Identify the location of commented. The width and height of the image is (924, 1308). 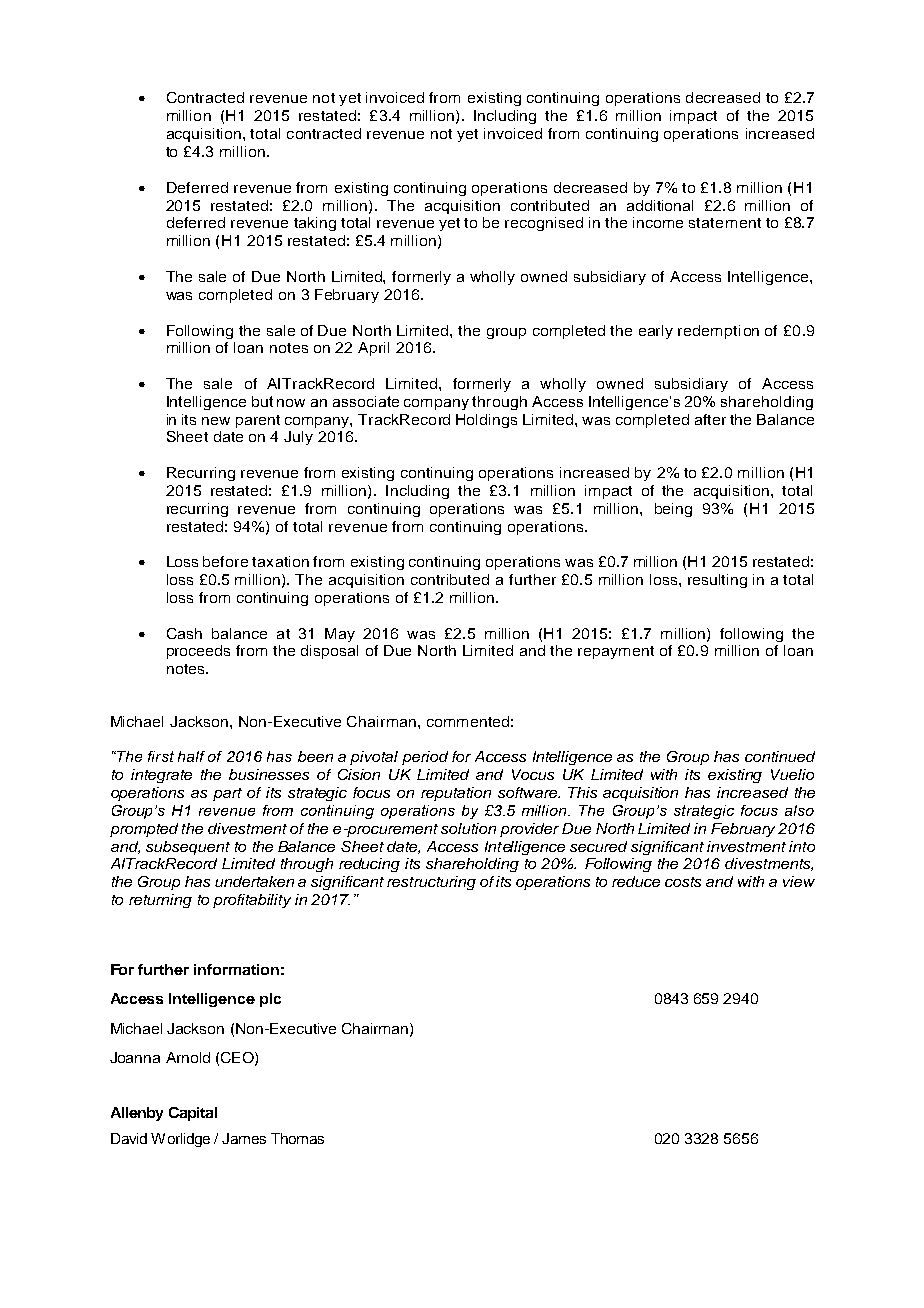
(468, 721).
